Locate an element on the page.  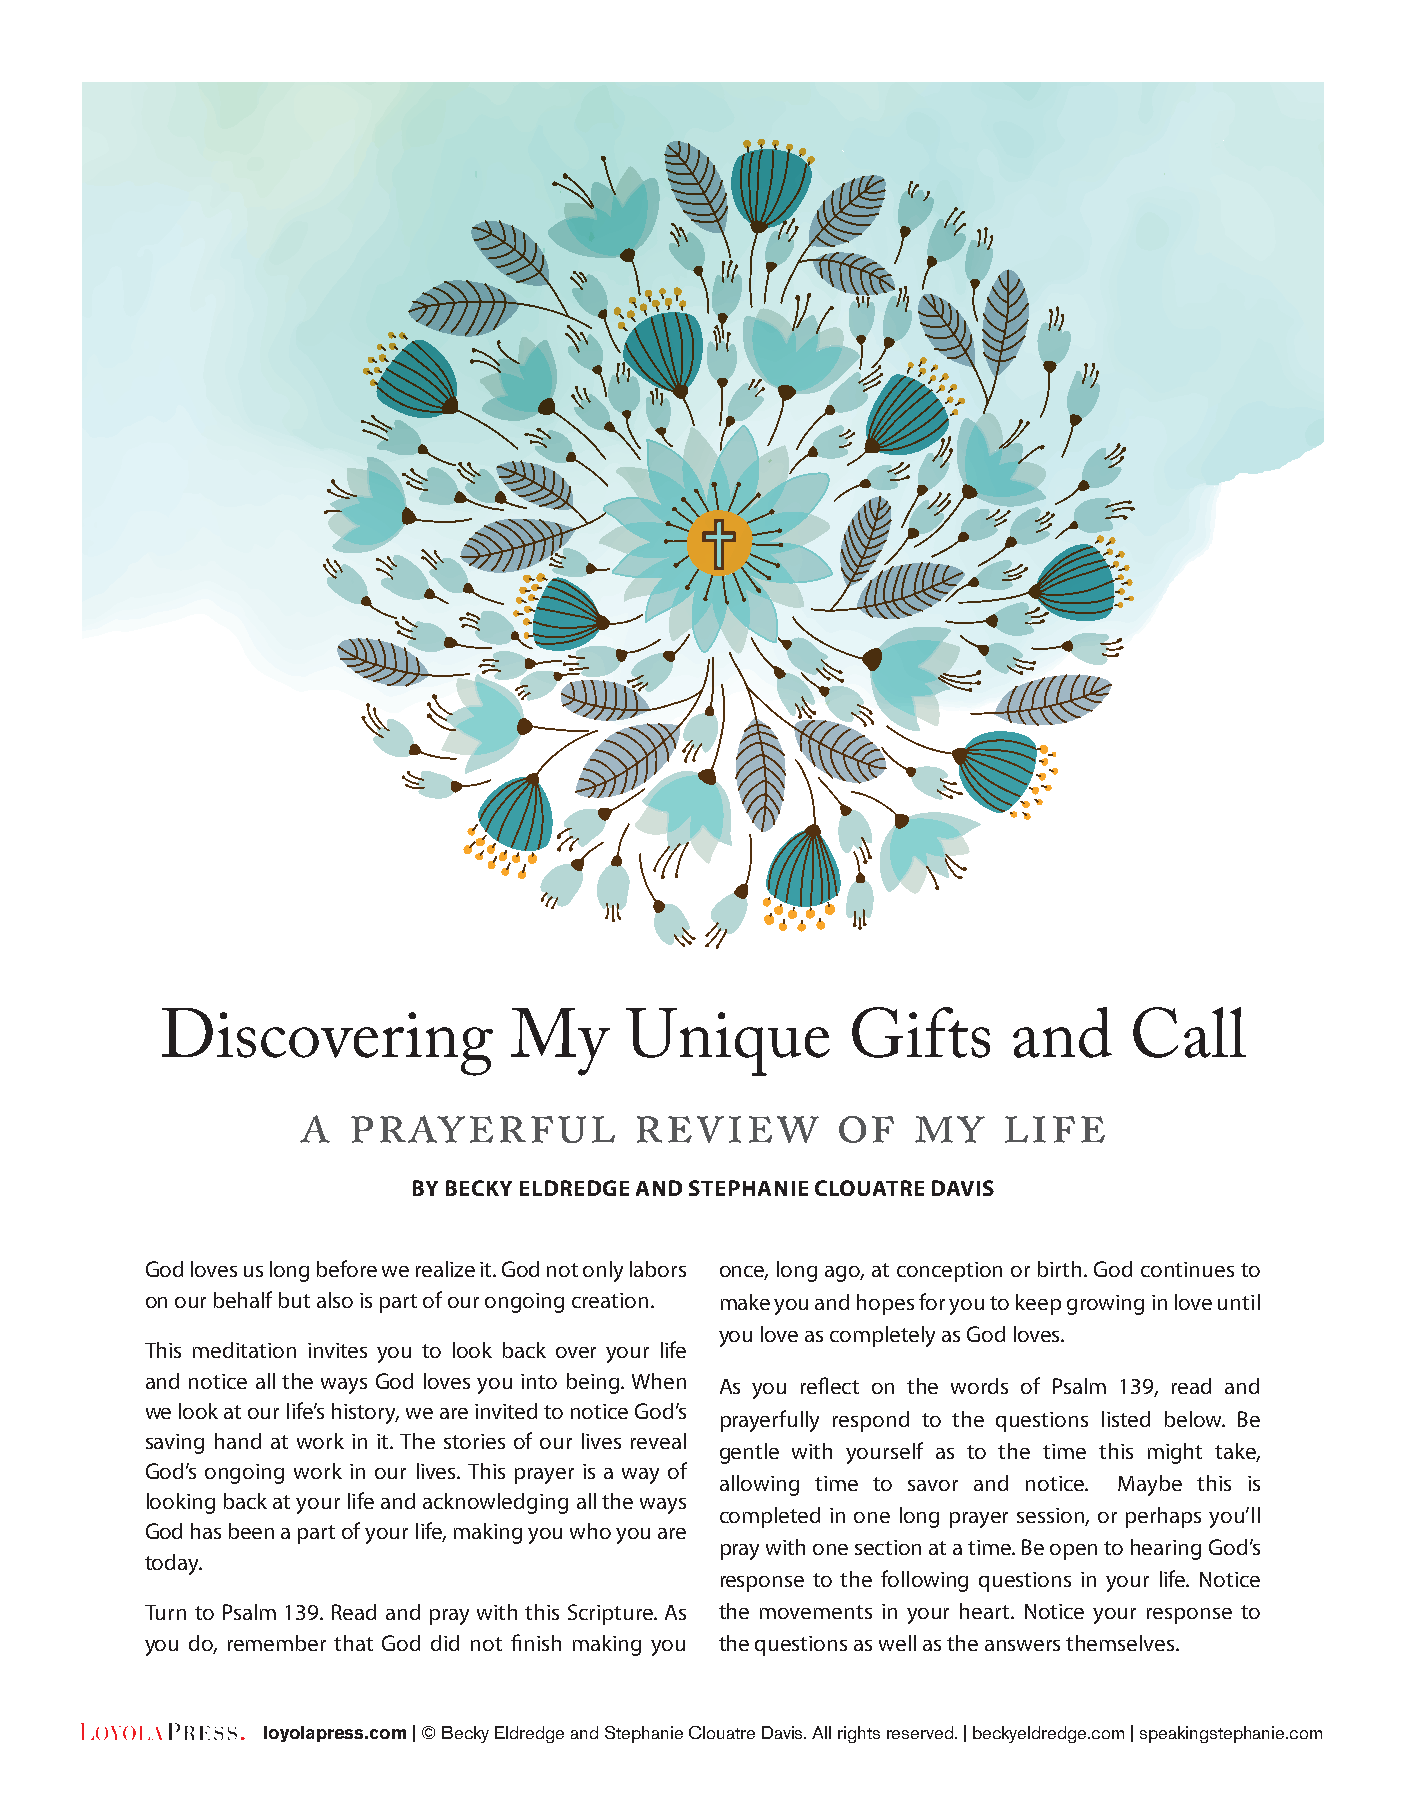
Call is located at coordinates (1189, 1032).
